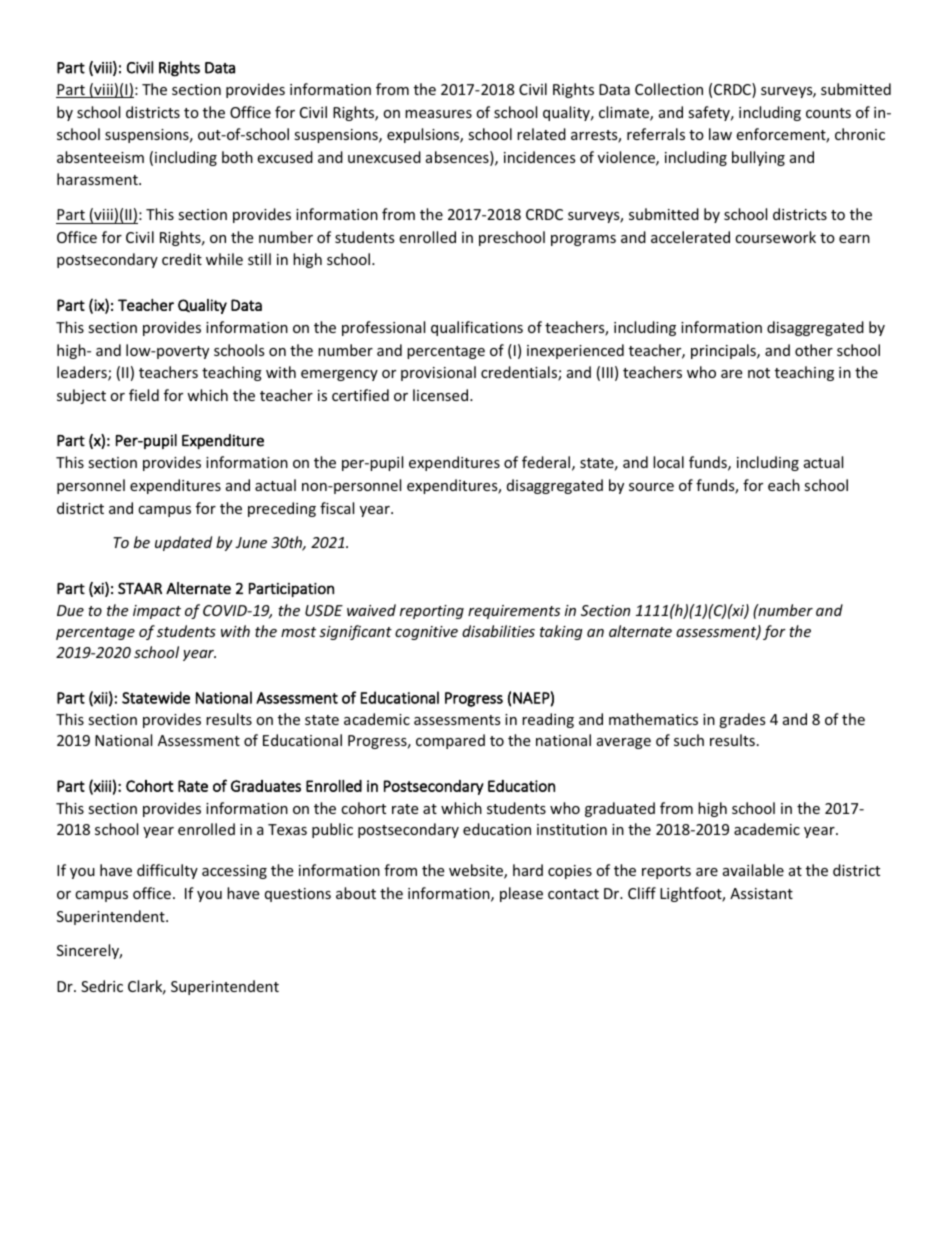 The image size is (952, 1233). Describe the element at coordinates (477, 871) in the image. I see `website` at that location.
